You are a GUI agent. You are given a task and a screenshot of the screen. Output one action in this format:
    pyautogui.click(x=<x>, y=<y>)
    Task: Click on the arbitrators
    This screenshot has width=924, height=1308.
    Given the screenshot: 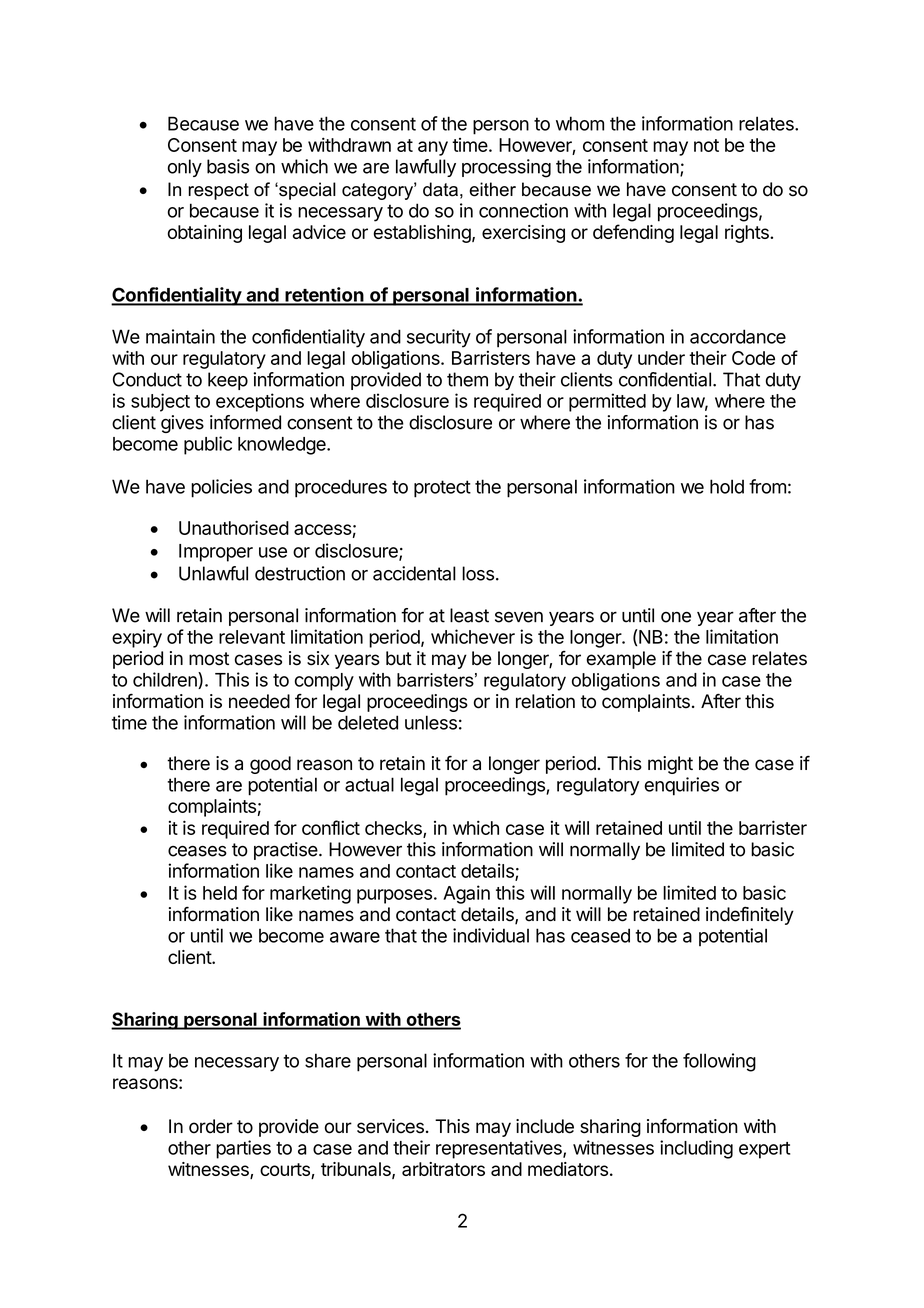 What is the action you would take?
    pyautogui.click(x=443, y=1169)
